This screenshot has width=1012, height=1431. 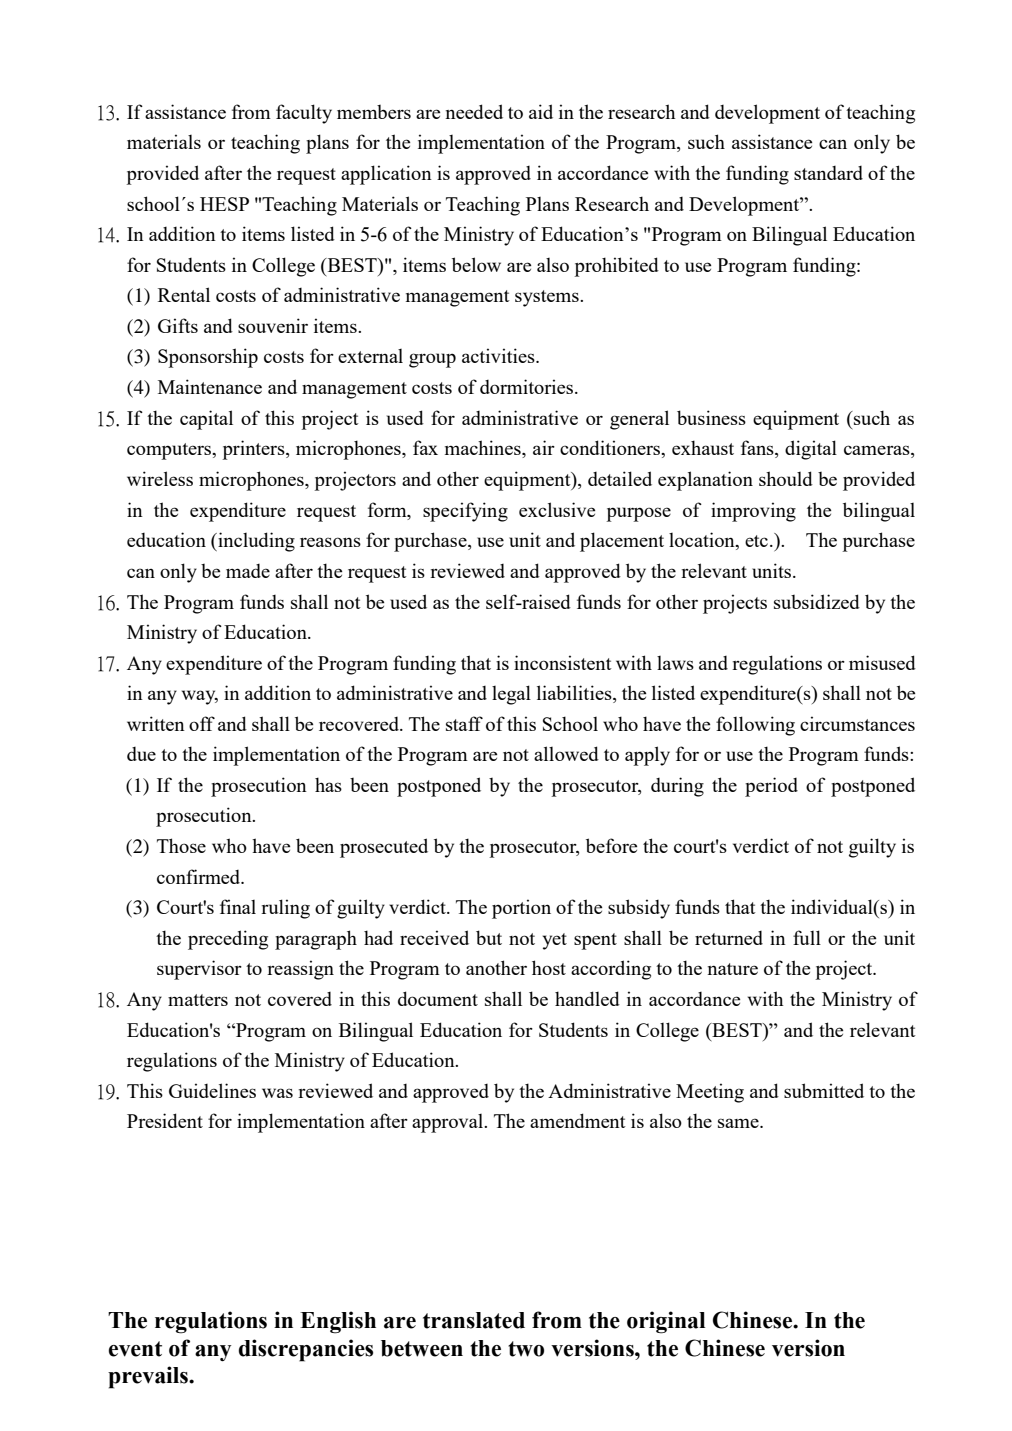 I want to click on faculty, so click(x=304, y=114).
